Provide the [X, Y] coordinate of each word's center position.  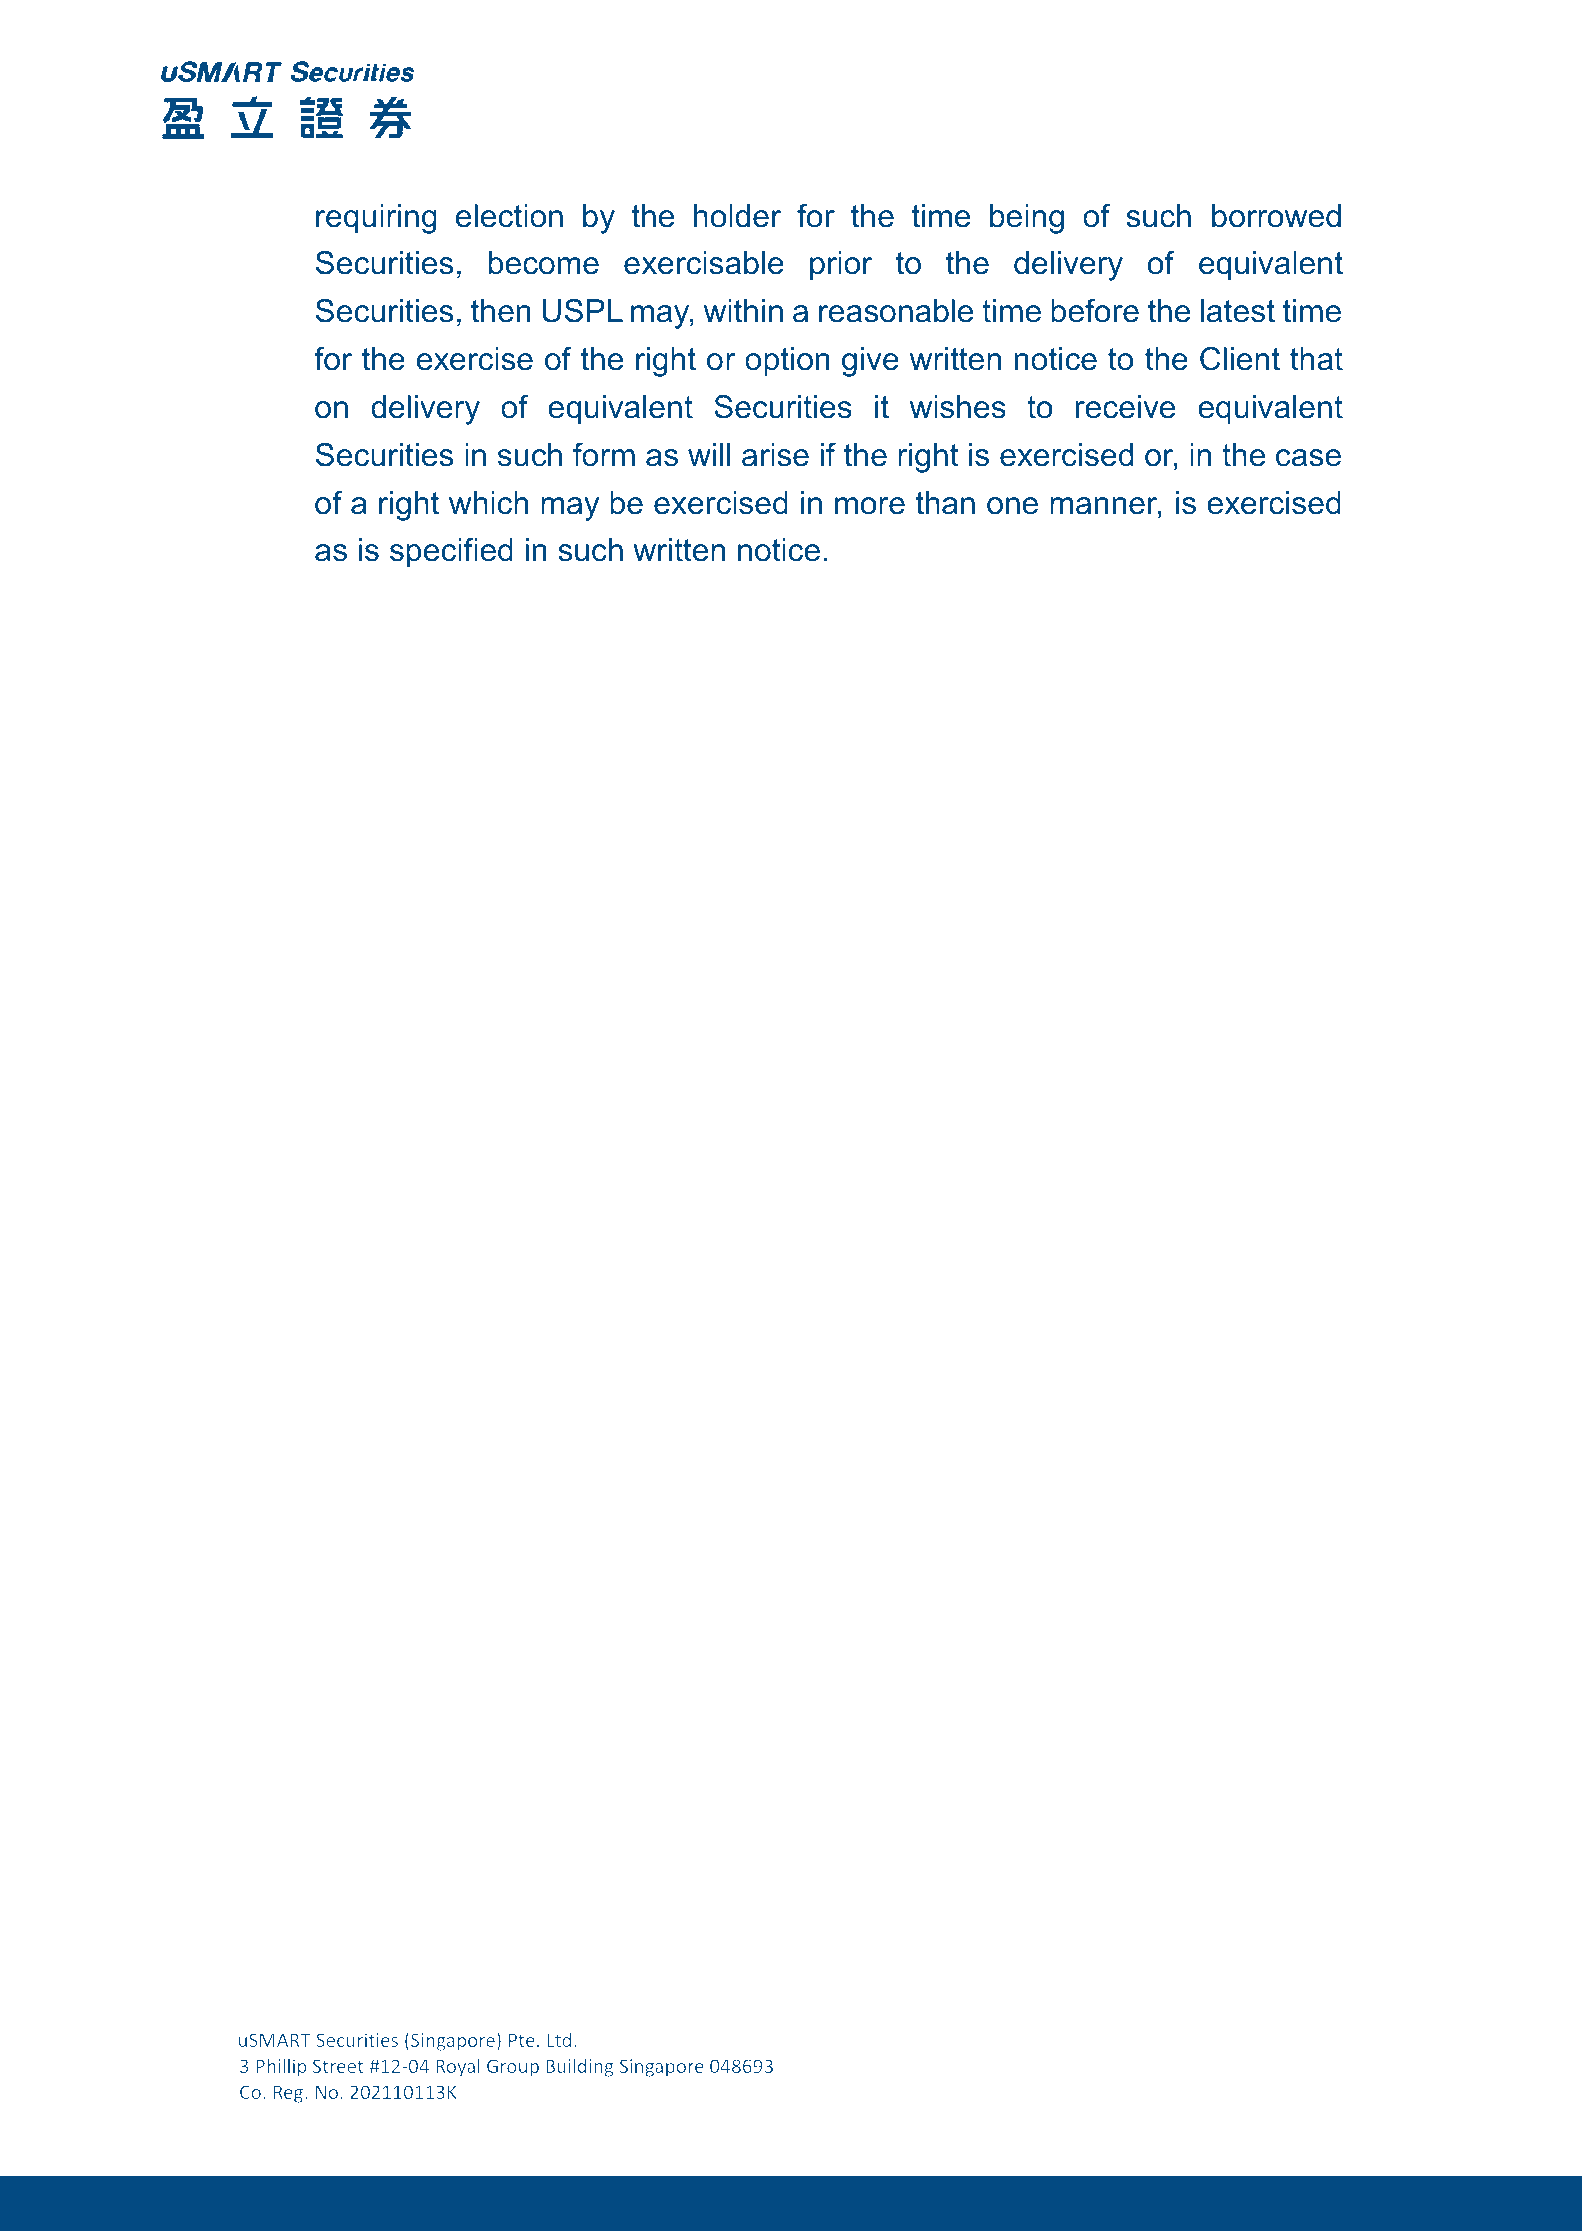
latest [1238, 311]
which [488, 503]
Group [513, 2068]
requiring [376, 219]
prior [841, 266]
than [945, 503]
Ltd [559, 2039]
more [870, 506]
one [1012, 506]
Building [579, 2067]
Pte [522, 2040]
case [1308, 458]
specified [451, 553]
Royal [458, 2067]
